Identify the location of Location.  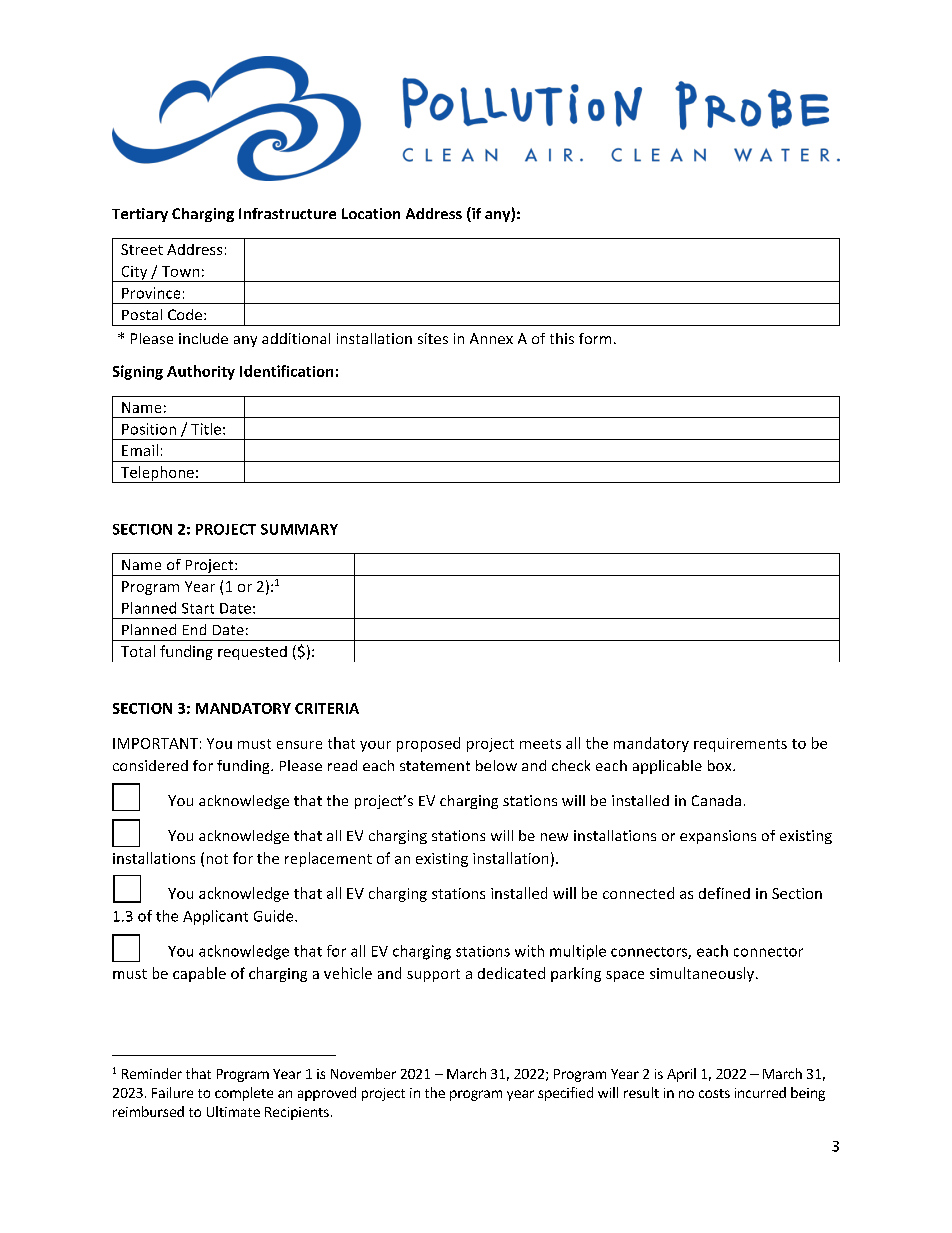
(371, 213).
